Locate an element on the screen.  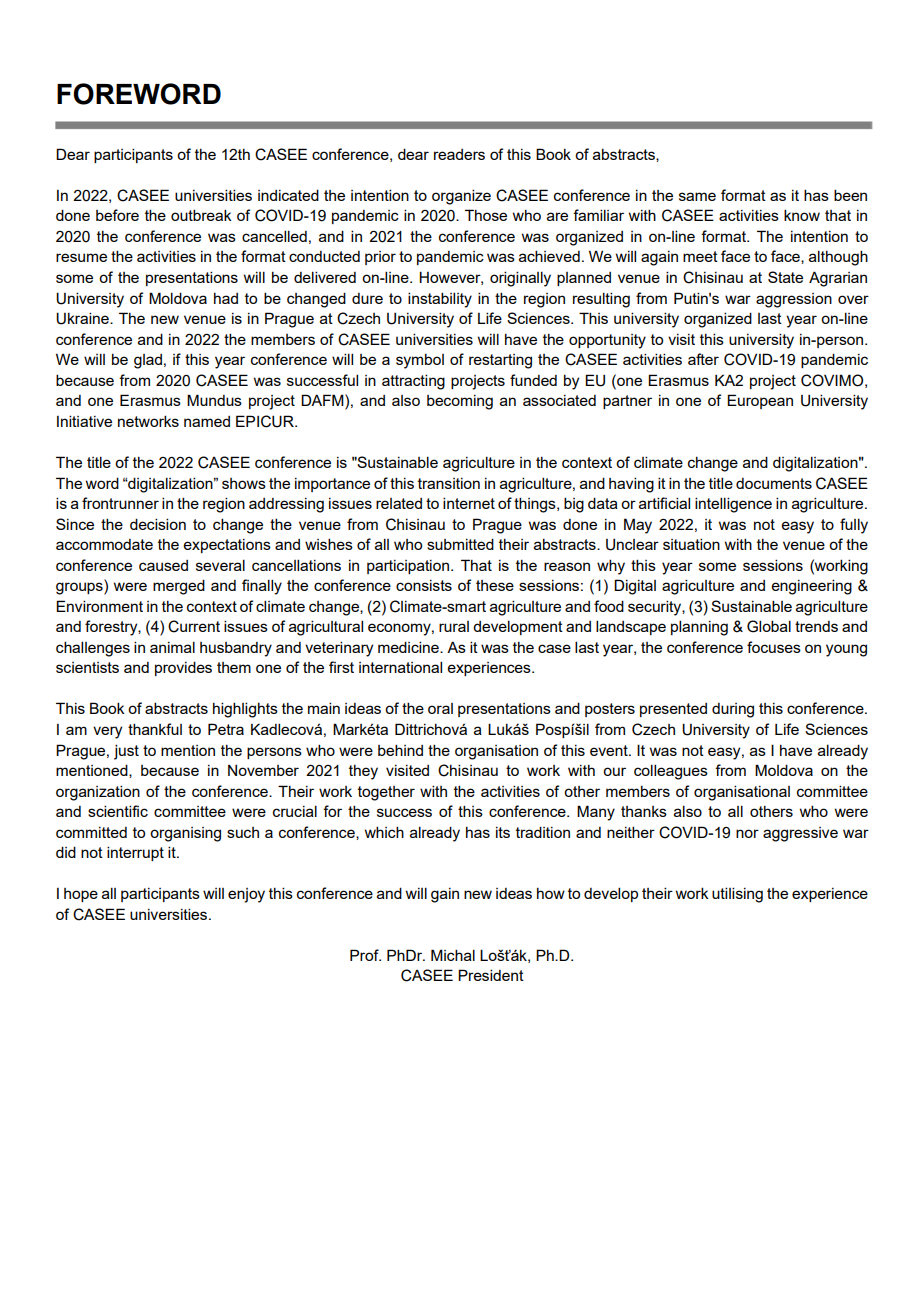
outbreak is located at coordinates (201, 215).
